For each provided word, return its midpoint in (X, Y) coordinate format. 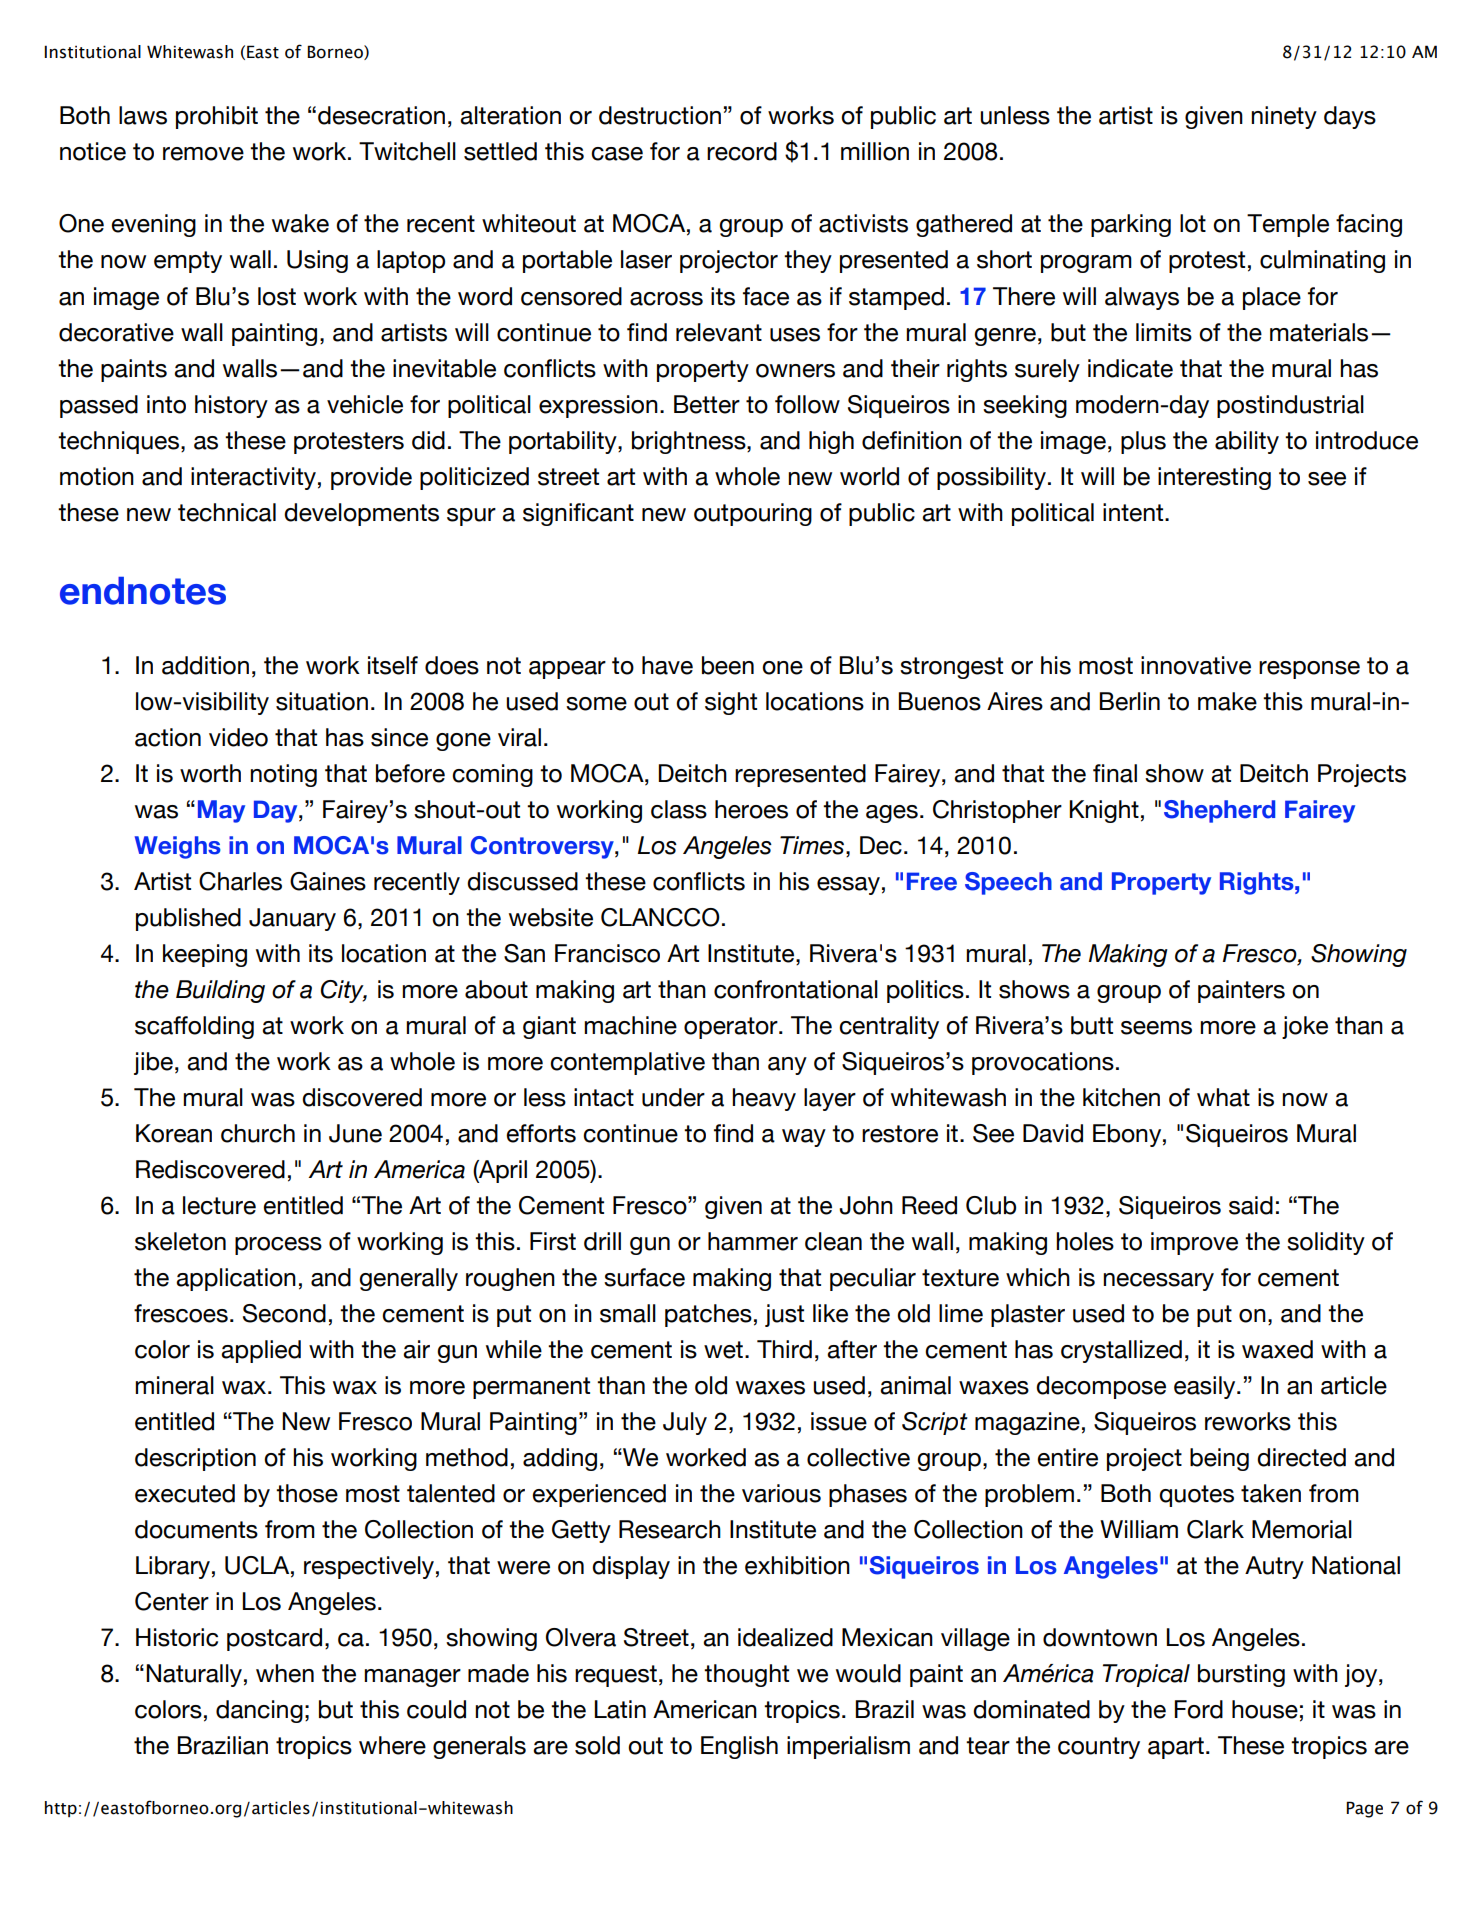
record (742, 151)
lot (1193, 223)
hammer (753, 1241)
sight (731, 703)
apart (1176, 1748)
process (278, 1246)
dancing (259, 1711)
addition (205, 665)
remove (203, 154)
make (1227, 701)
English (739, 1747)
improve (1194, 1243)
